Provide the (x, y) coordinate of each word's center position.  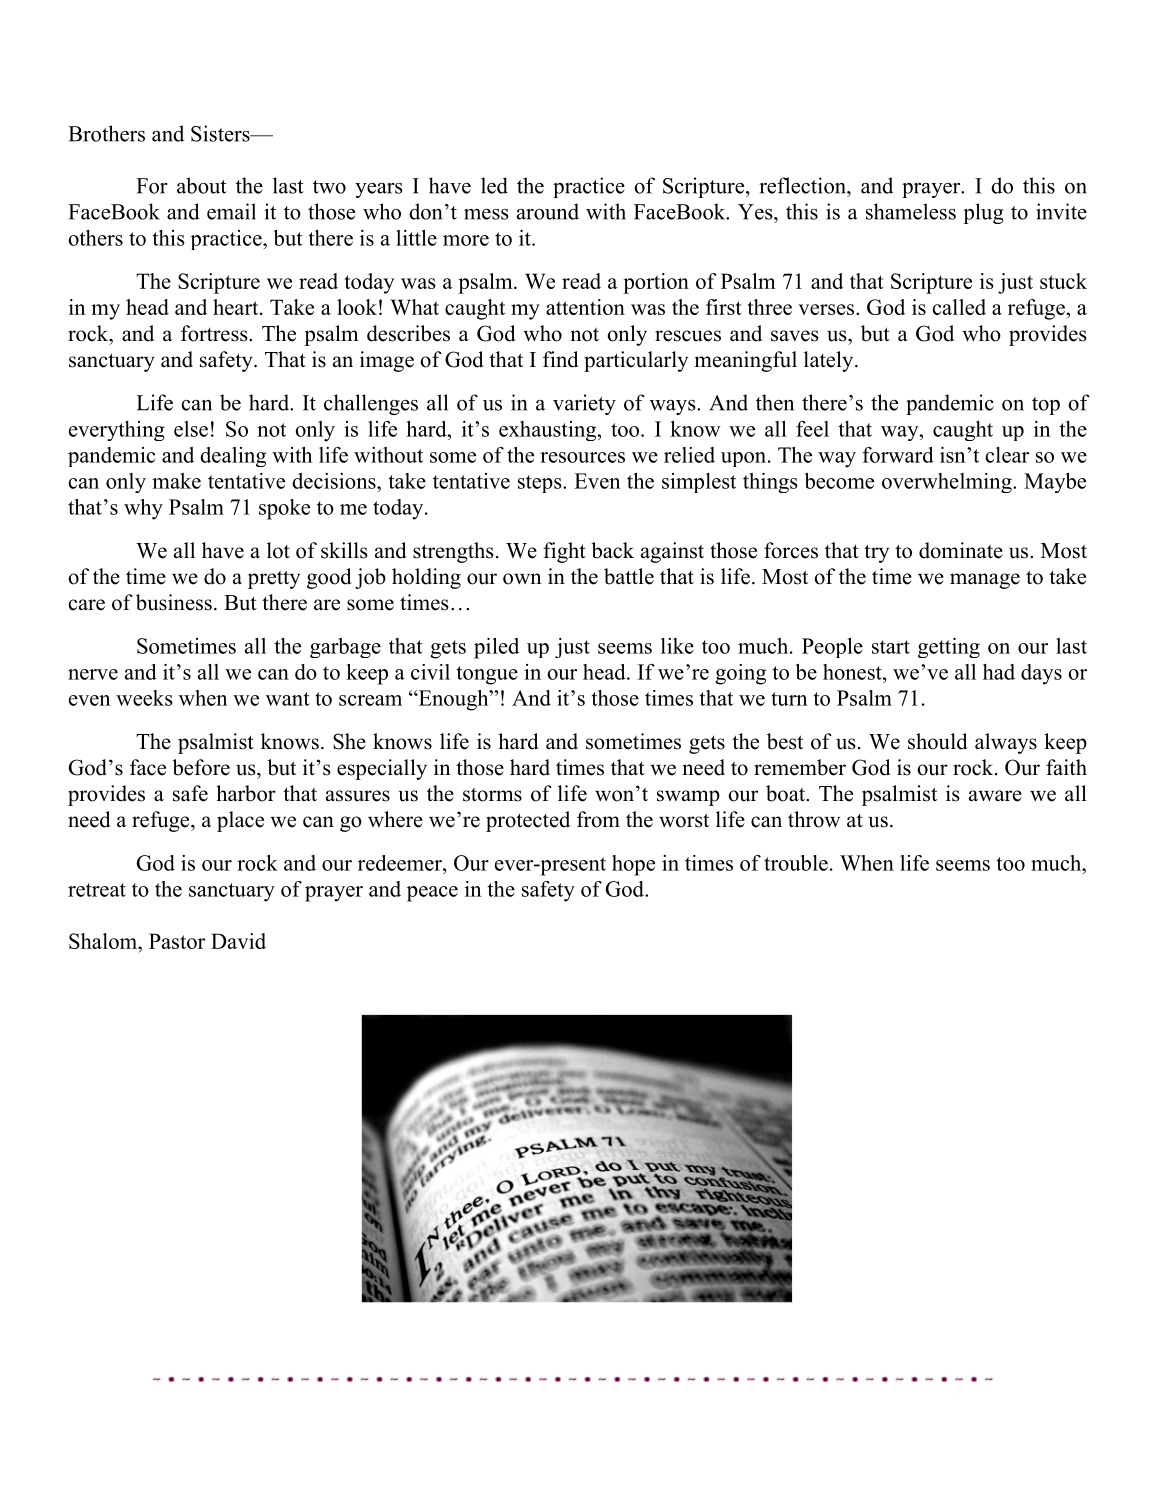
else (191, 429)
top (1046, 406)
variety (584, 404)
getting (949, 648)
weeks (144, 698)
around (548, 211)
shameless (911, 211)
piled (496, 648)
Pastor (177, 941)
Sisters (221, 133)
